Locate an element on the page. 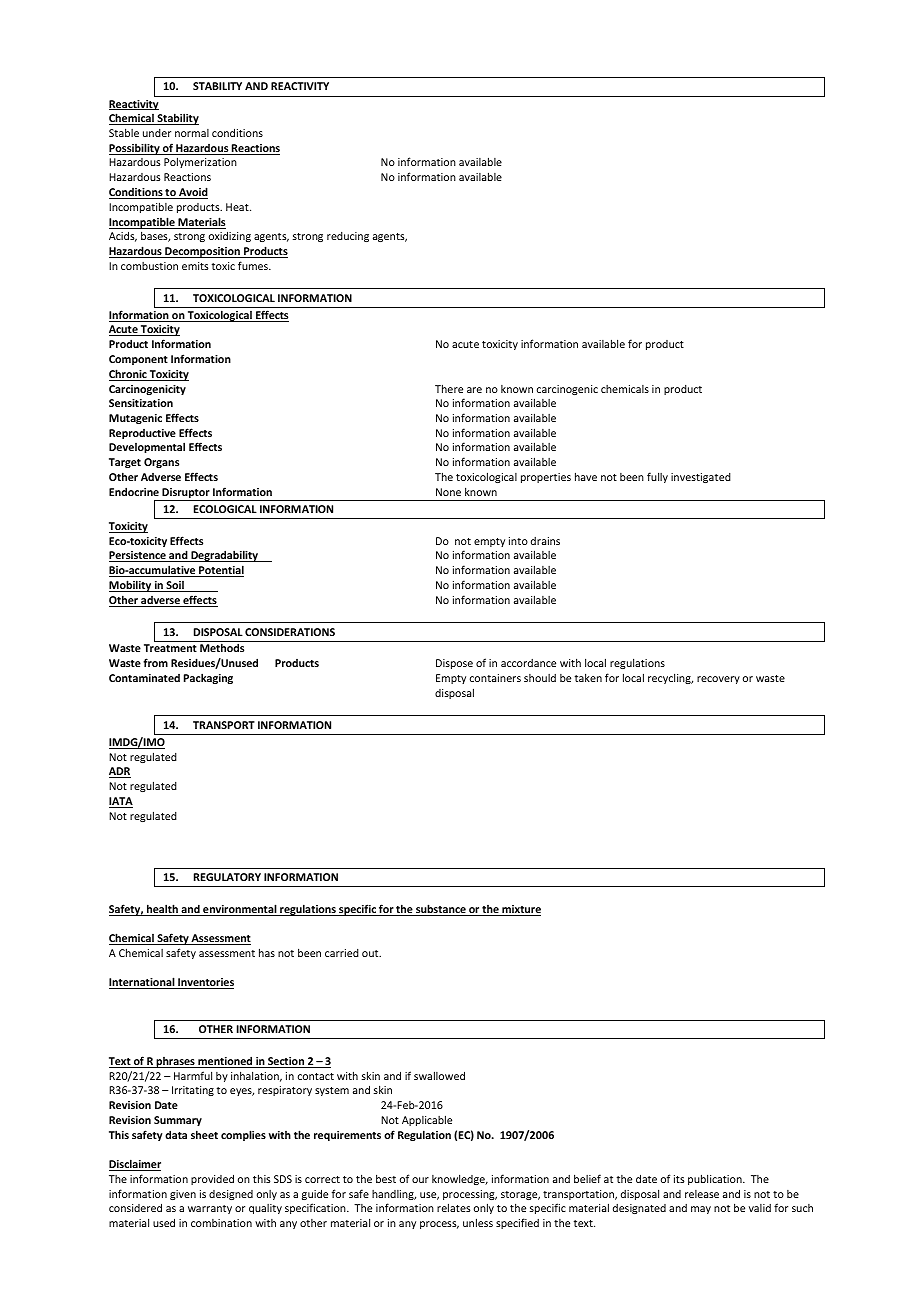  Packaging is located at coordinates (208, 678).
